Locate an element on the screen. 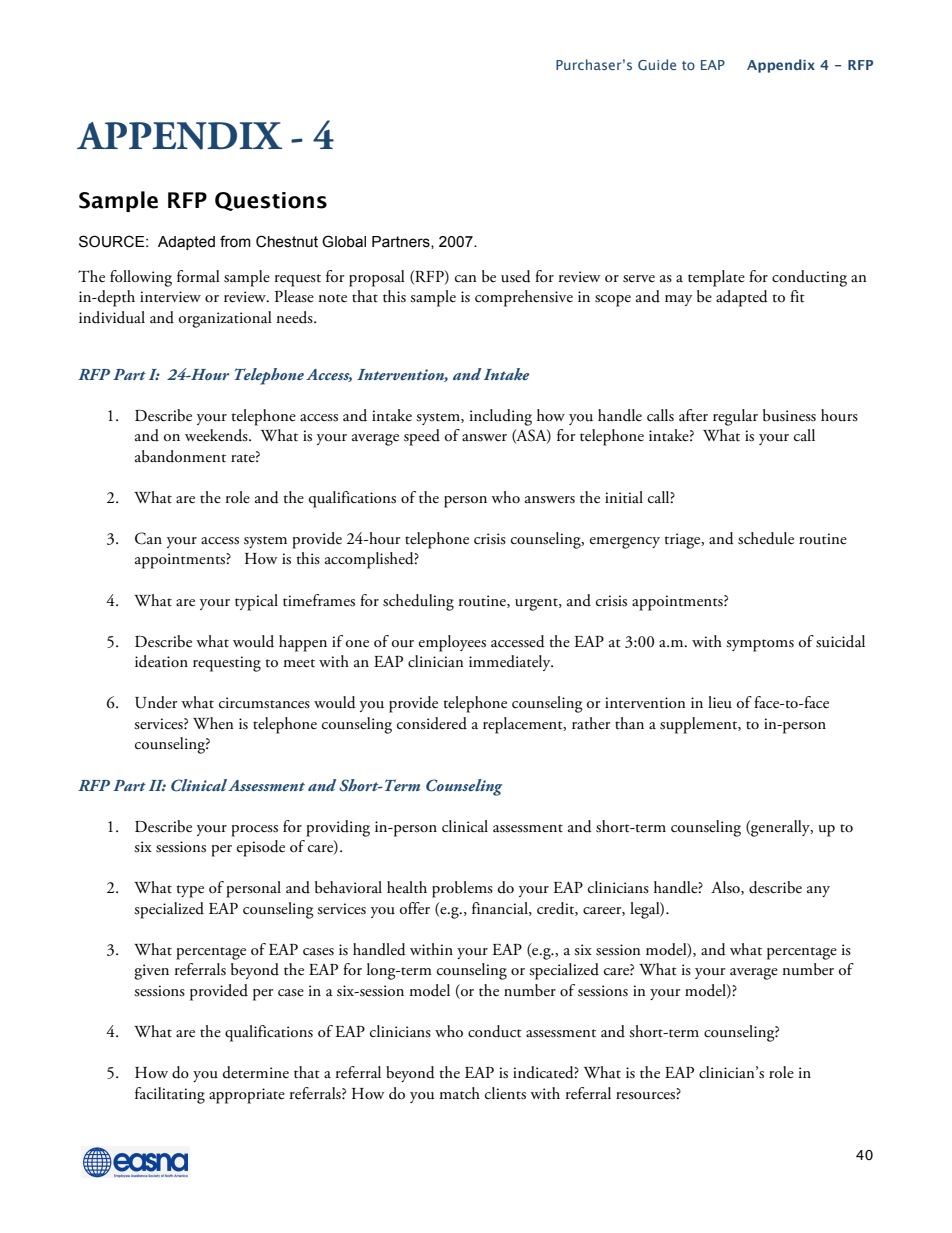 The image size is (952, 1233). considered is located at coordinates (432, 723).
